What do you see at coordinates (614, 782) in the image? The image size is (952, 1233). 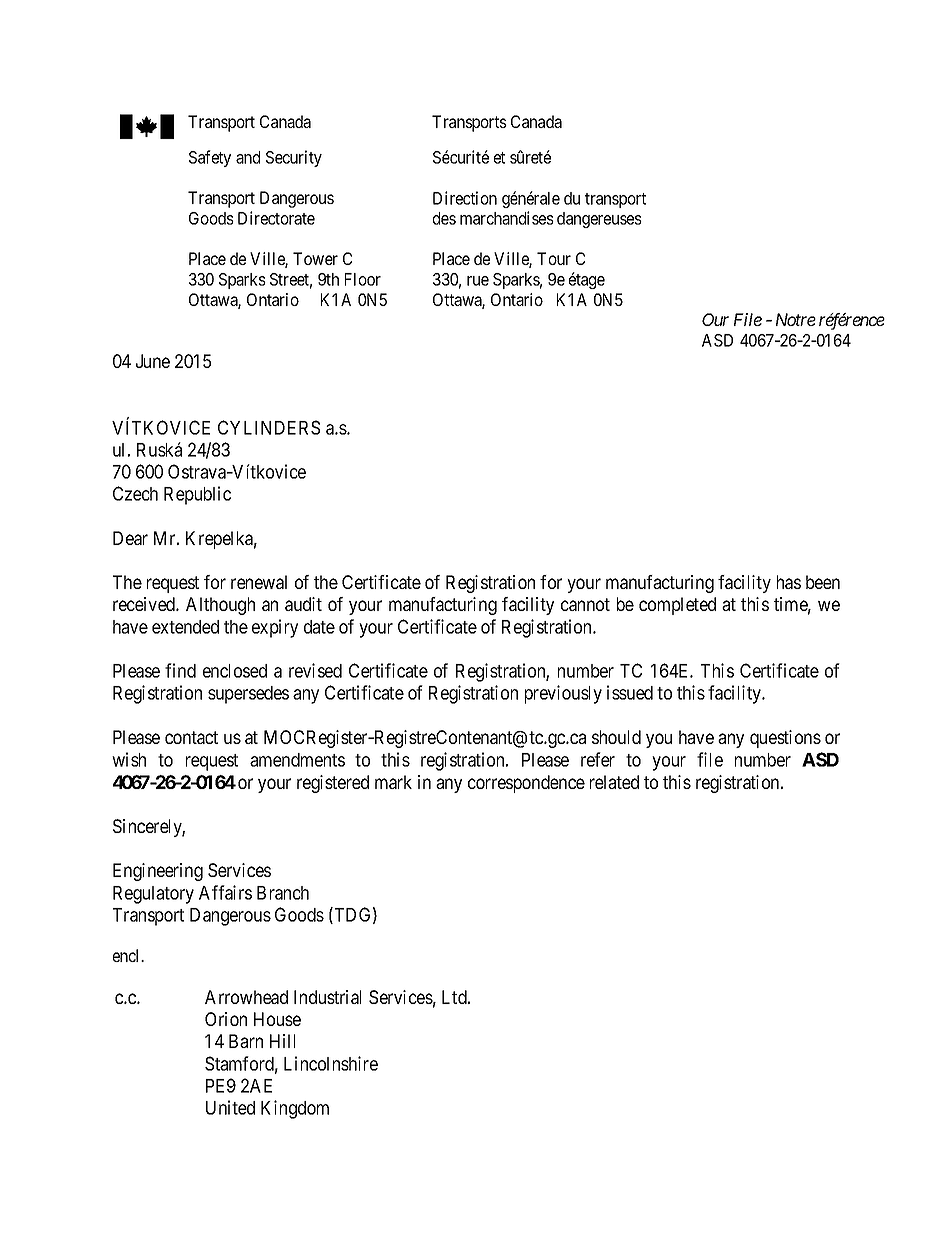 I see `related` at bounding box center [614, 782].
